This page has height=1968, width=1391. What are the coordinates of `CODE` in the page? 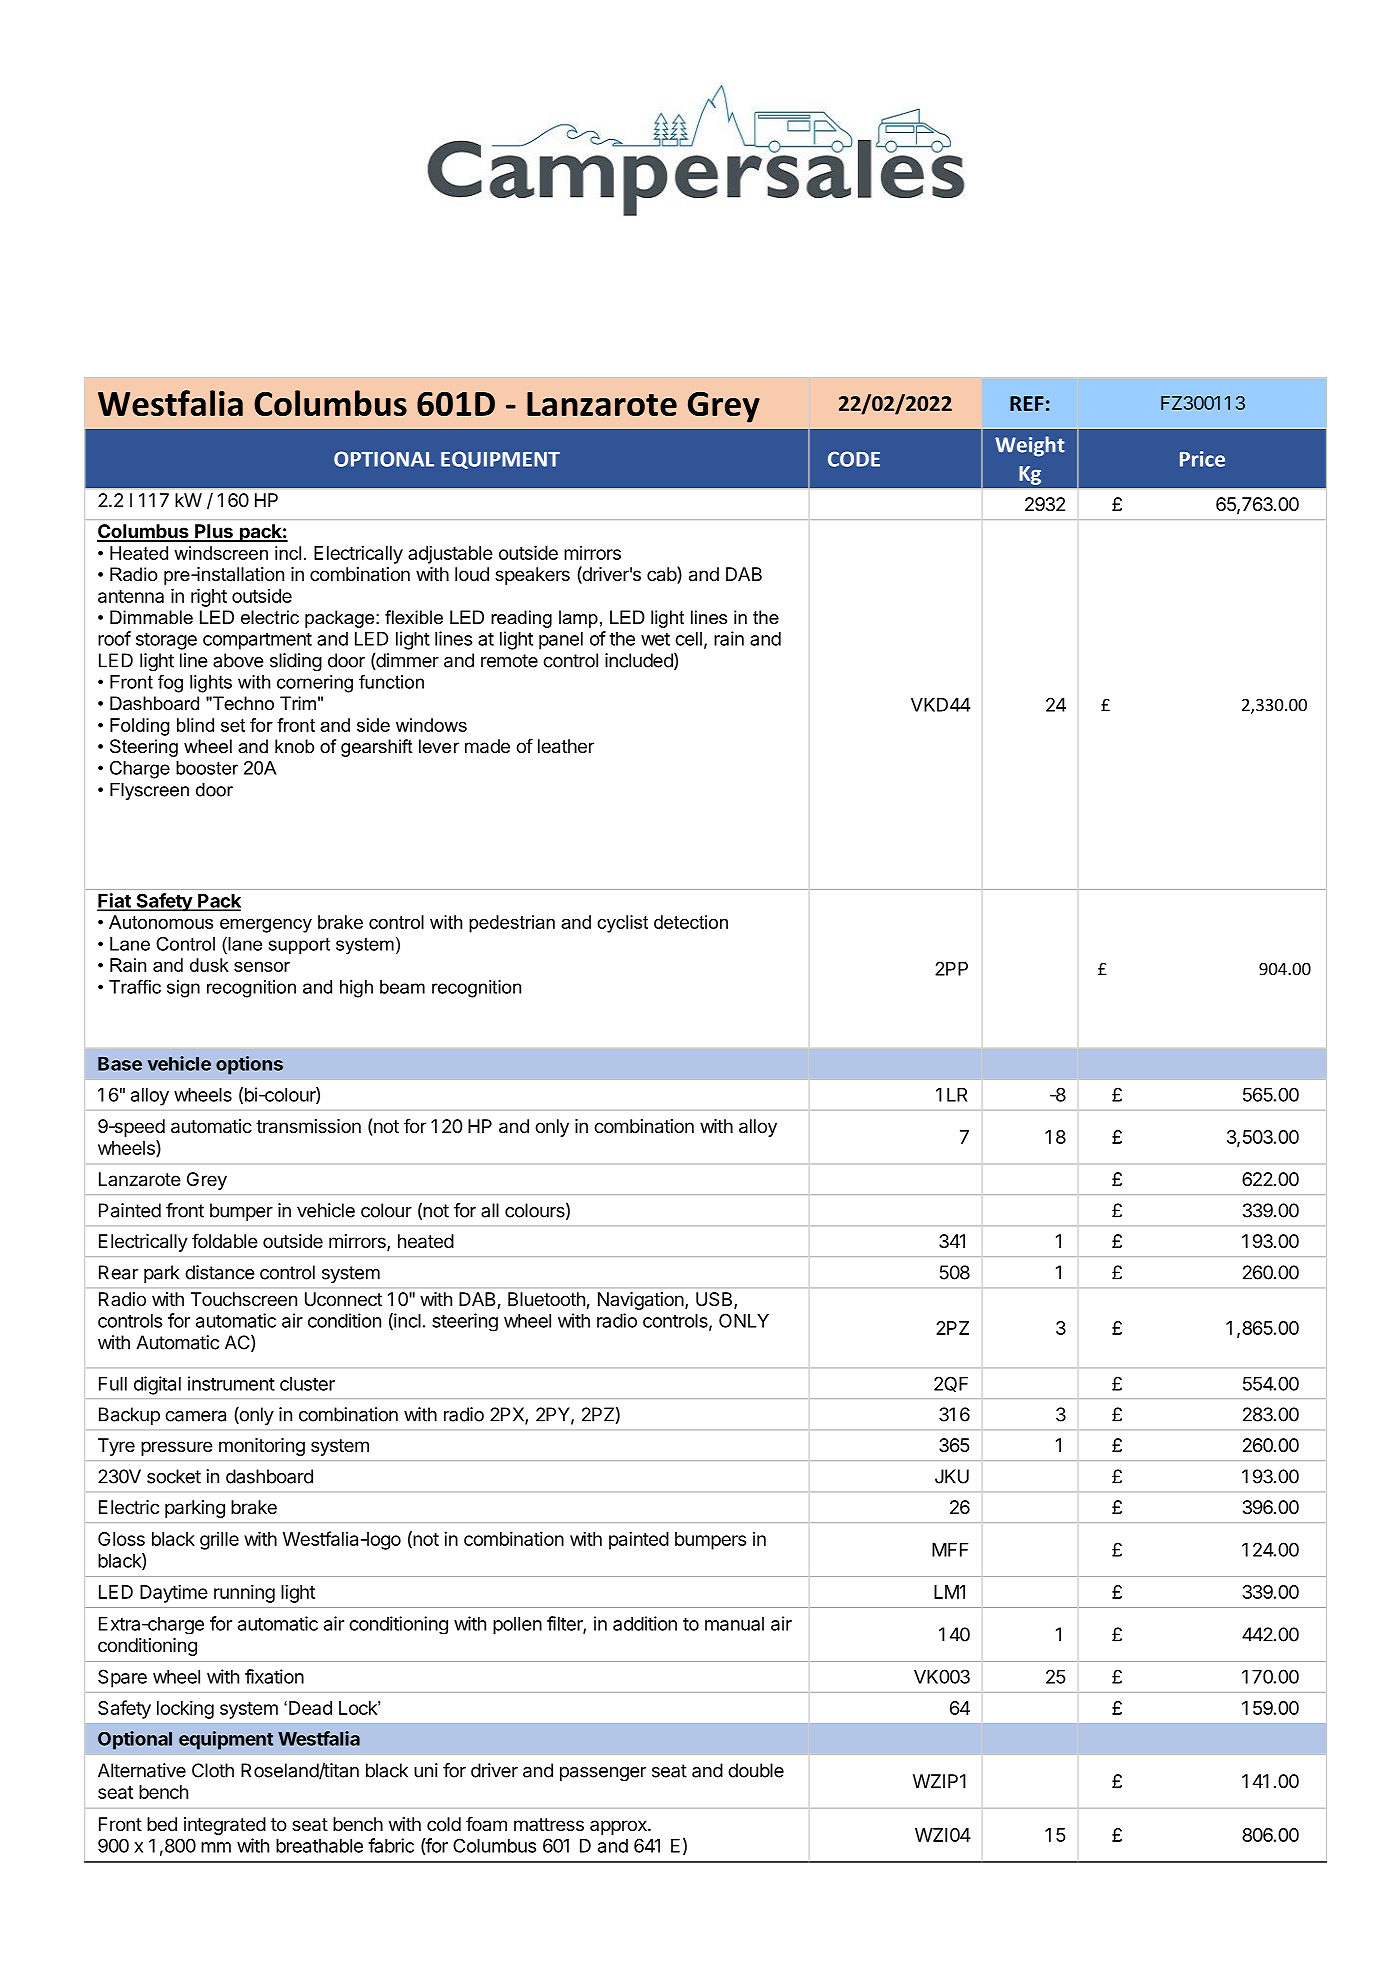 It's located at (854, 459).
